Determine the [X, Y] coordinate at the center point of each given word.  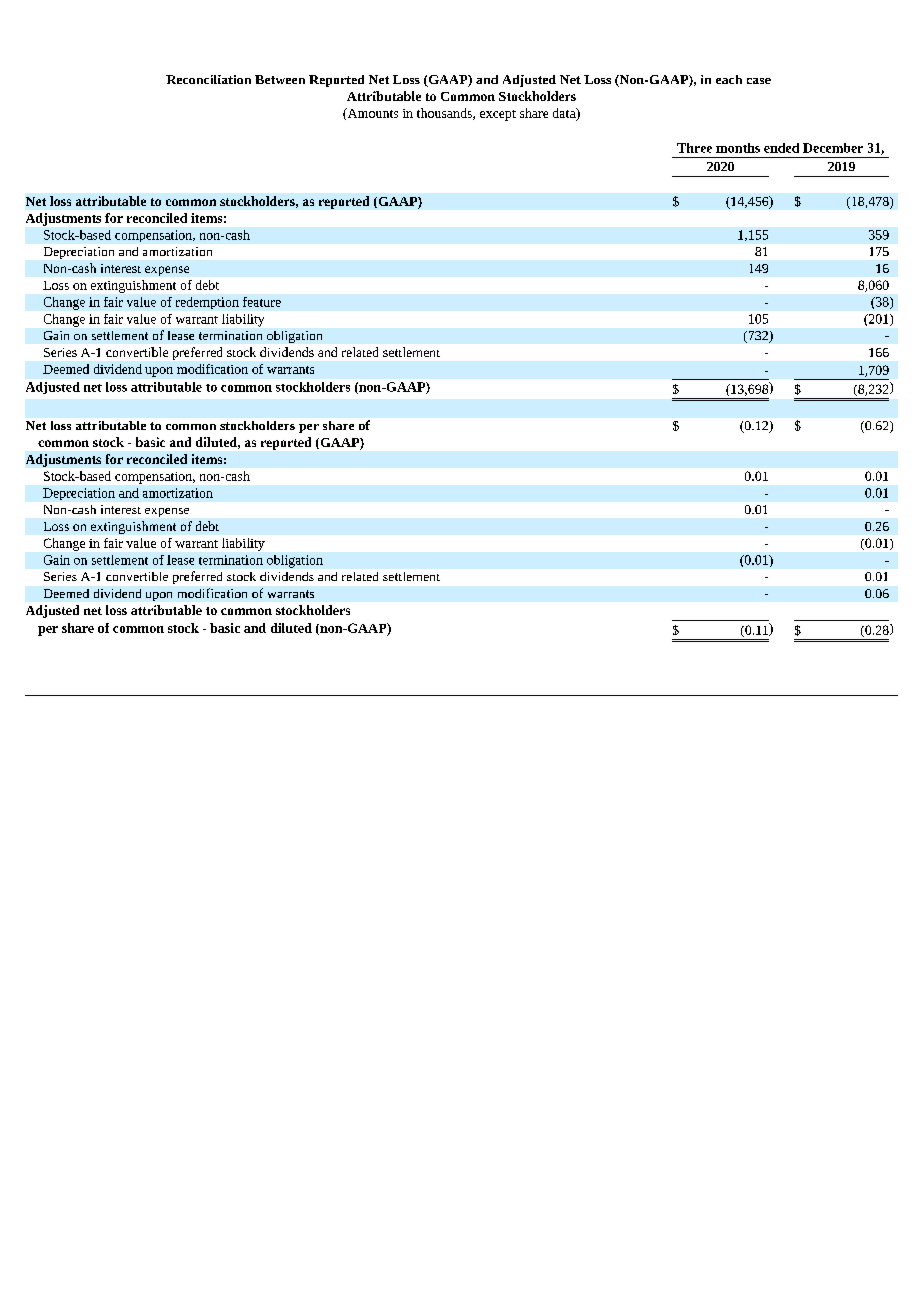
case [759, 81]
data [565, 114]
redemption [207, 303]
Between [280, 79]
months [738, 148]
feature [262, 302]
